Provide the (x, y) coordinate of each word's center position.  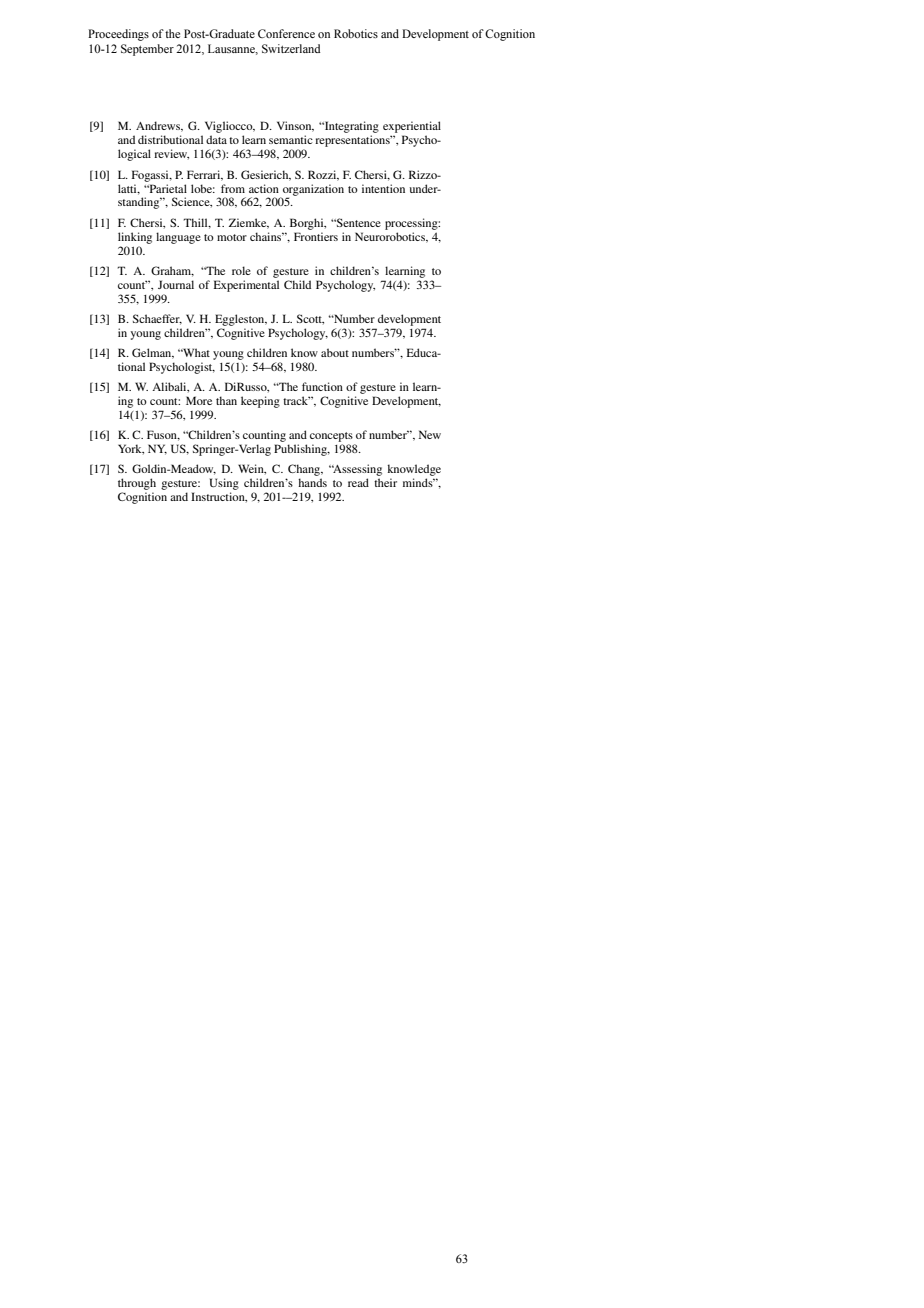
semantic (291, 139)
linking (135, 238)
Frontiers (316, 236)
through (137, 484)
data (216, 139)
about (335, 352)
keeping (260, 402)
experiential (412, 128)
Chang (305, 470)
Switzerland (291, 48)
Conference (286, 33)
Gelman (153, 353)
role (241, 270)
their (385, 482)
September (147, 50)
